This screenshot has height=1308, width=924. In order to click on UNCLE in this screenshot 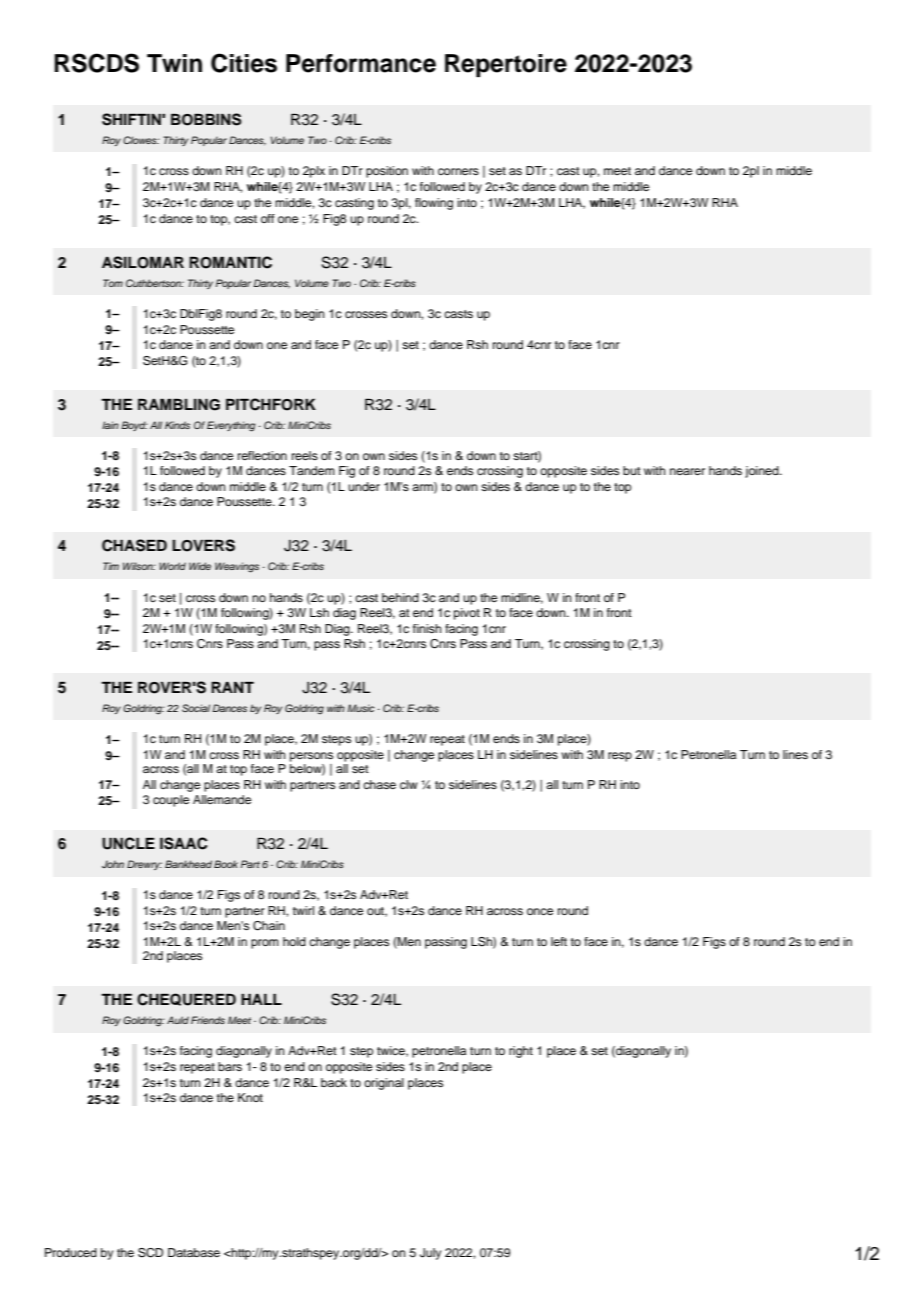, I will do `click(128, 843)`.
